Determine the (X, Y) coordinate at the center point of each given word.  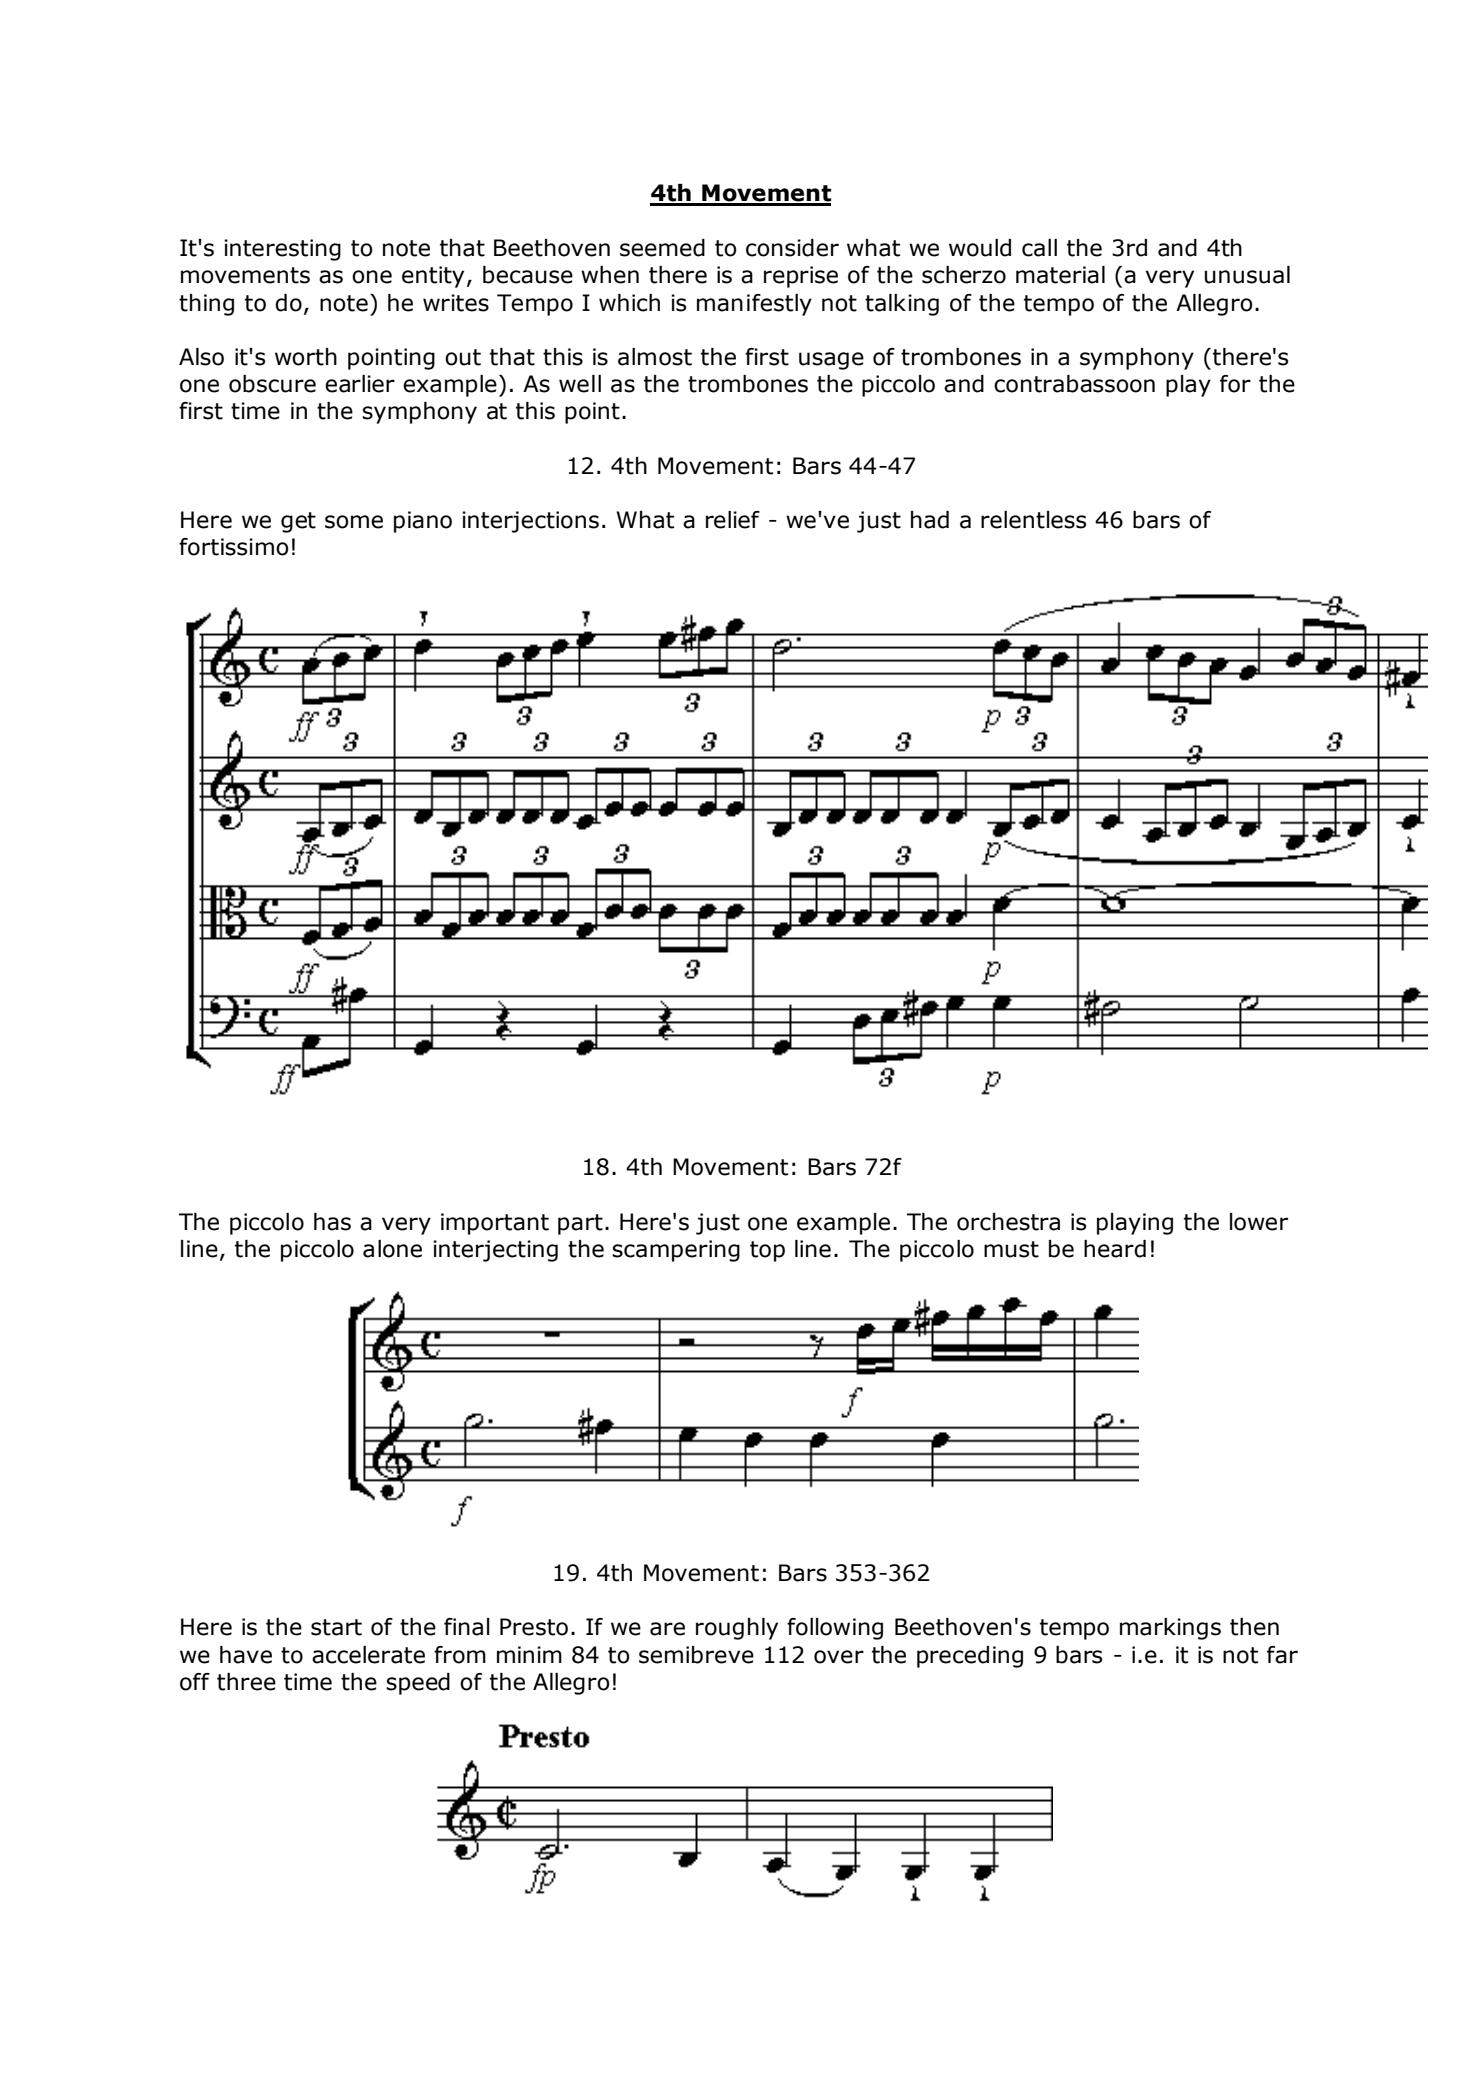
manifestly (754, 305)
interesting (282, 250)
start (336, 1627)
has (332, 1222)
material (1060, 275)
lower (1259, 1222)
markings (1170, 1629)
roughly (737, 1629)
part (580, 1224)
